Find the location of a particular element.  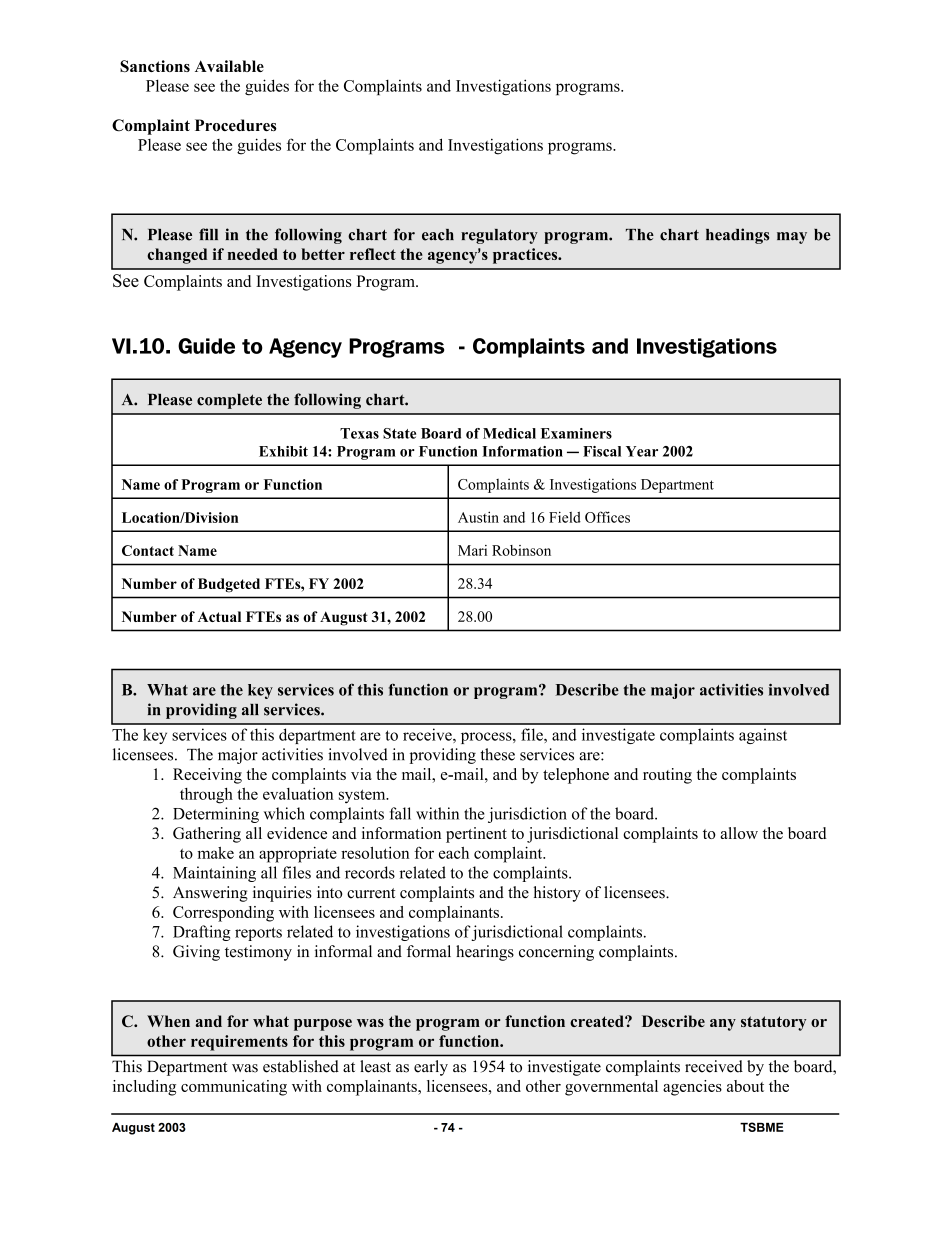

Receiving is located at coordinates (207, 776).
